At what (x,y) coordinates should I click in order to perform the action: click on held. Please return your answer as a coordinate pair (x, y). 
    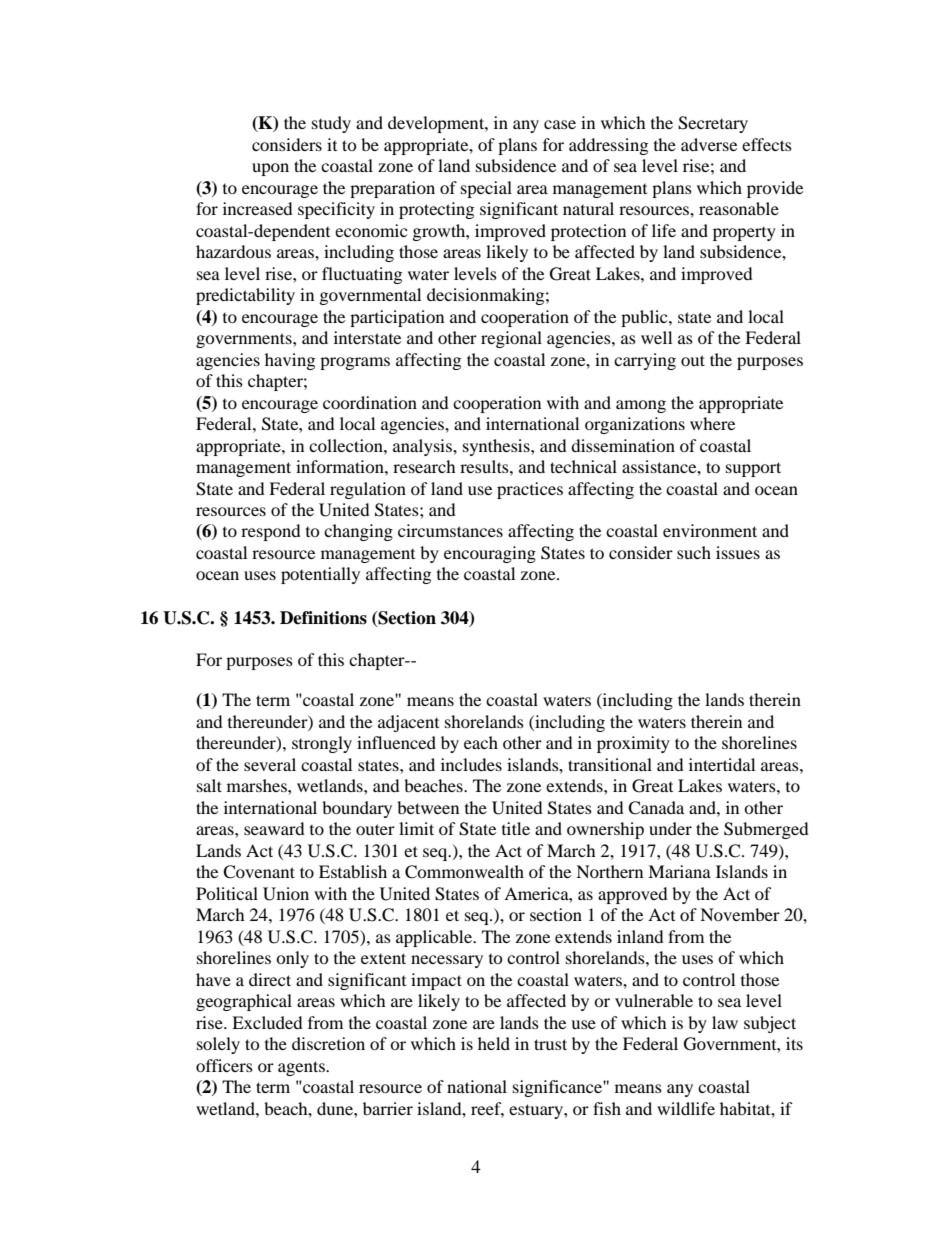
    Looking at the image, I should click on (494, 1043).
